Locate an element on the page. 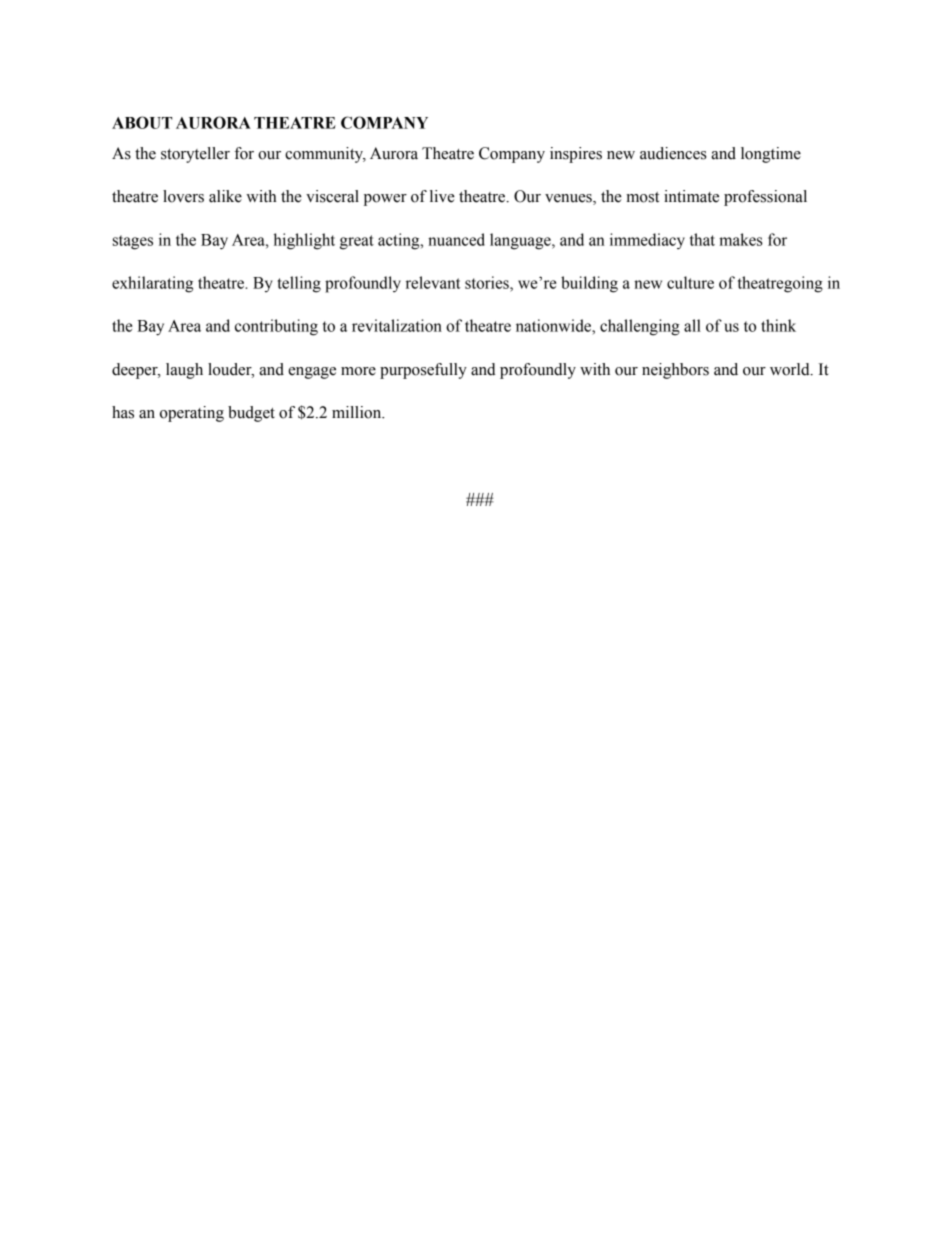 This page has width=952, height=1233. neighbors is located at coordinates (675, 371).
